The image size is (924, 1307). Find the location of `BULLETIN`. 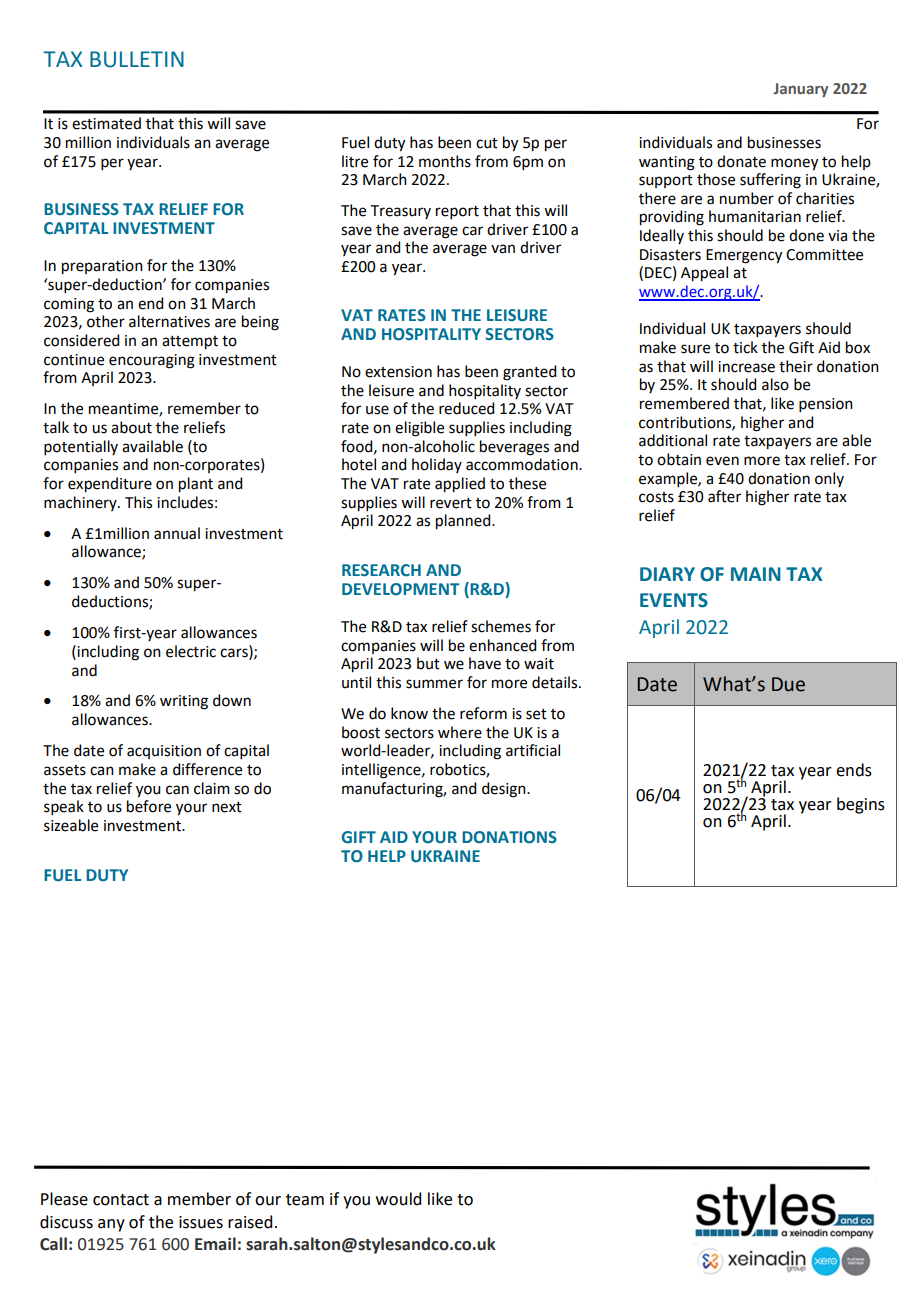

BULLETIN is located at coordinates (137, 59).
